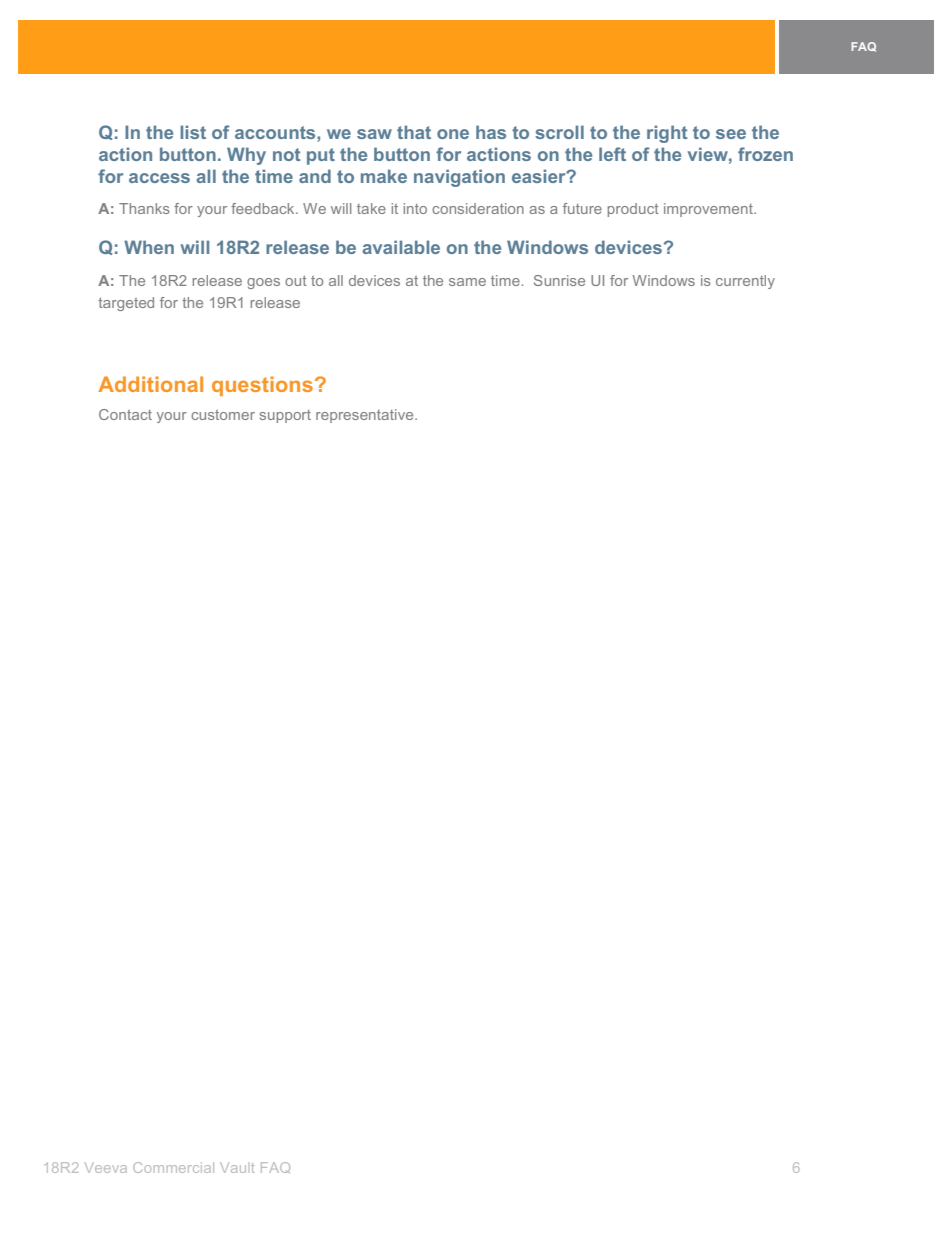  I want to click on navigation, so click(459, 178).
